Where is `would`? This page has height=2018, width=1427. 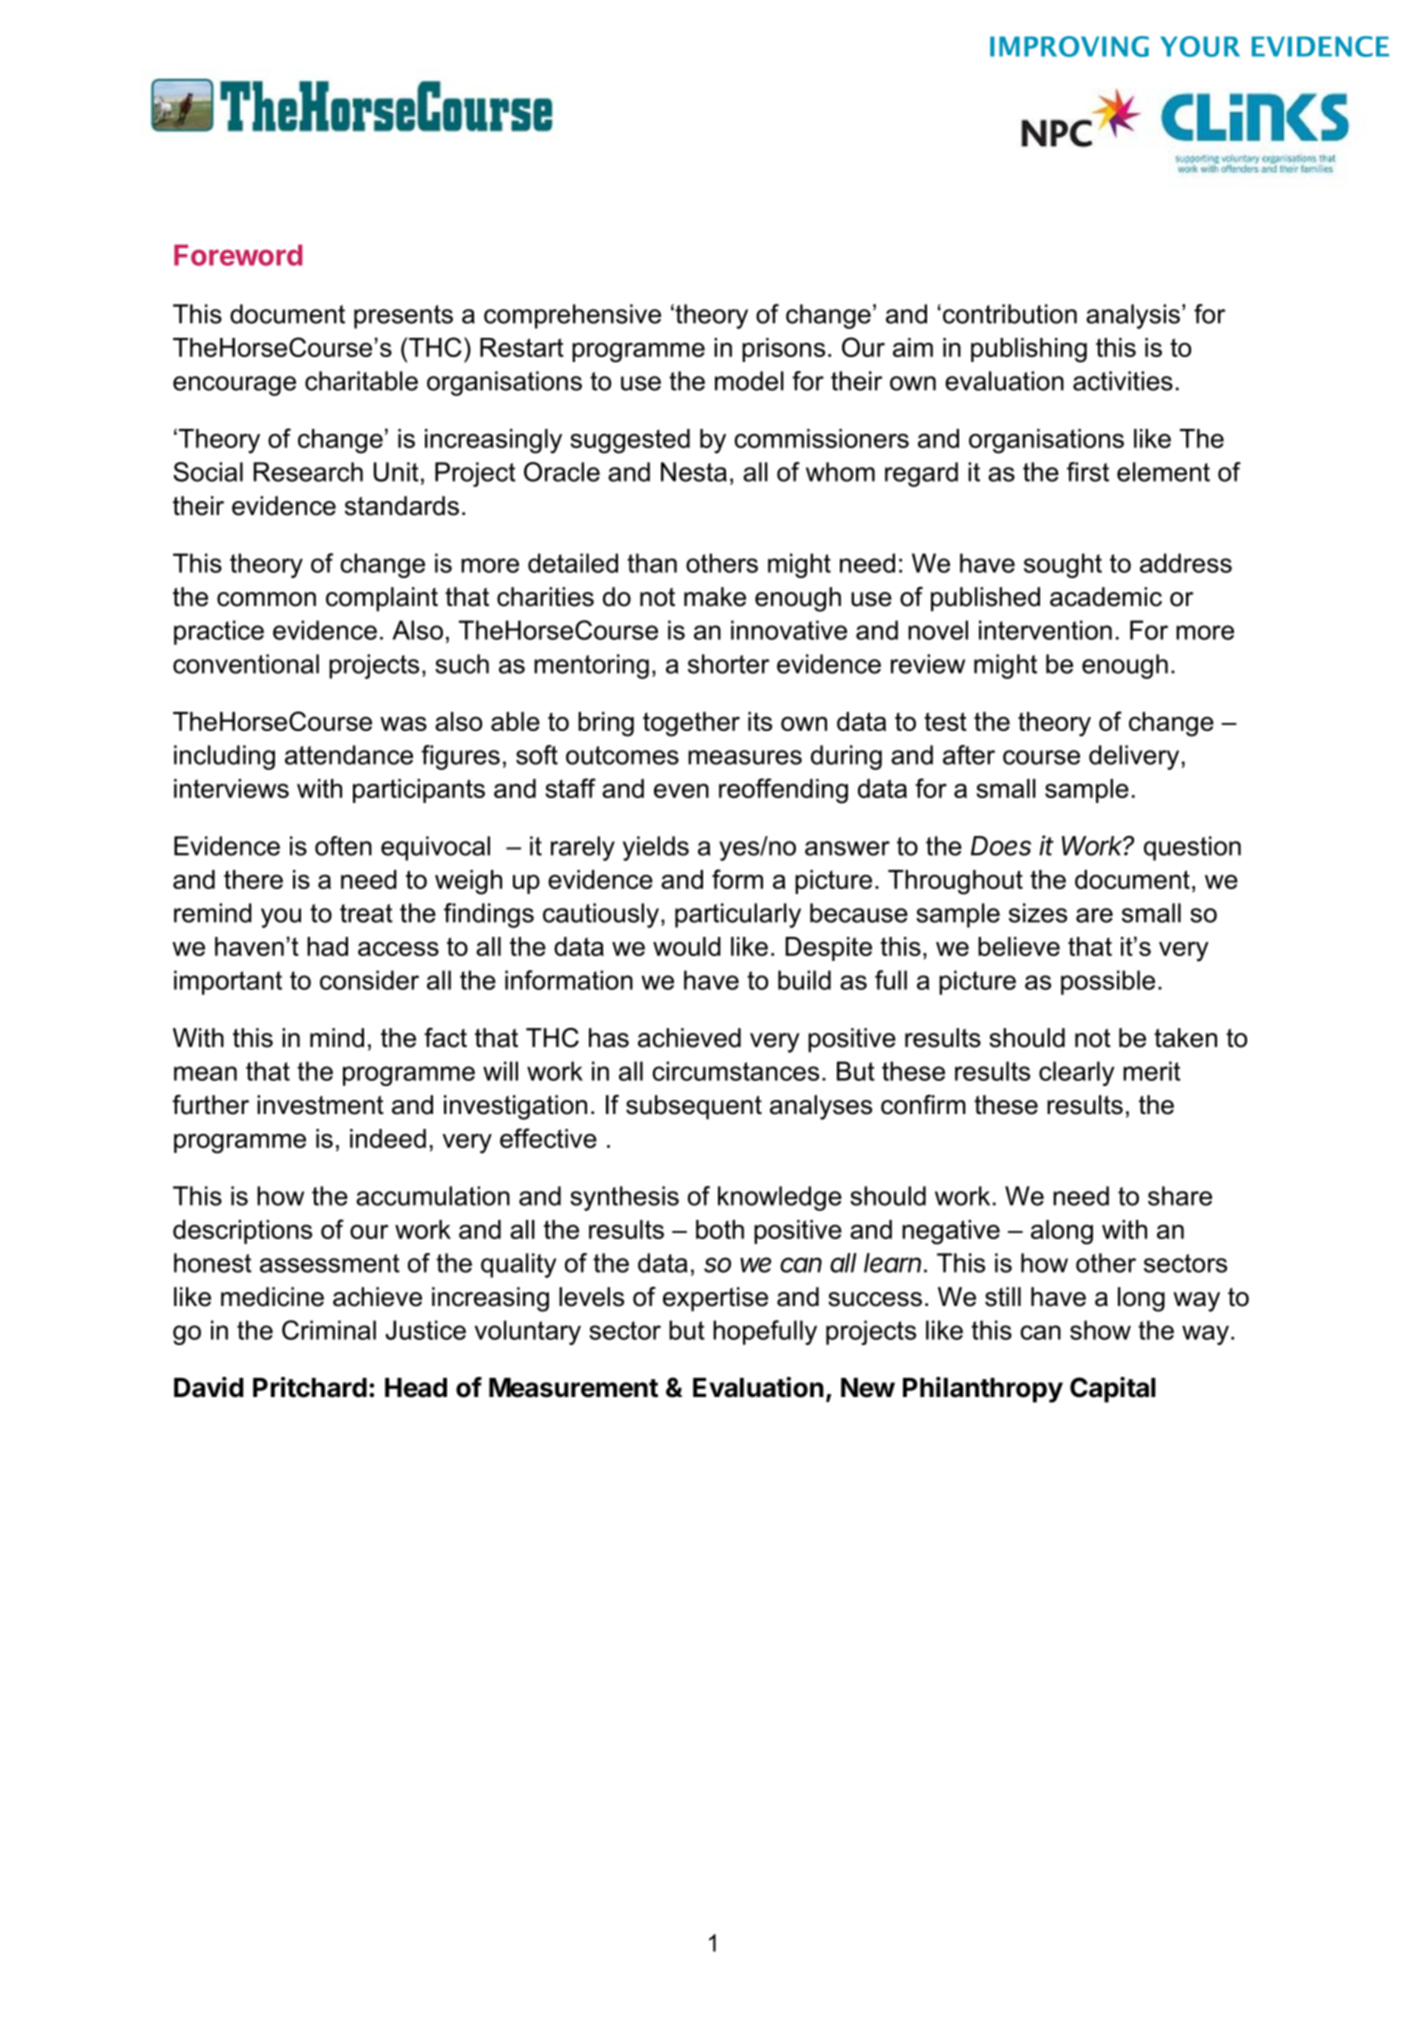
would is located at coordinates (687, 946).
